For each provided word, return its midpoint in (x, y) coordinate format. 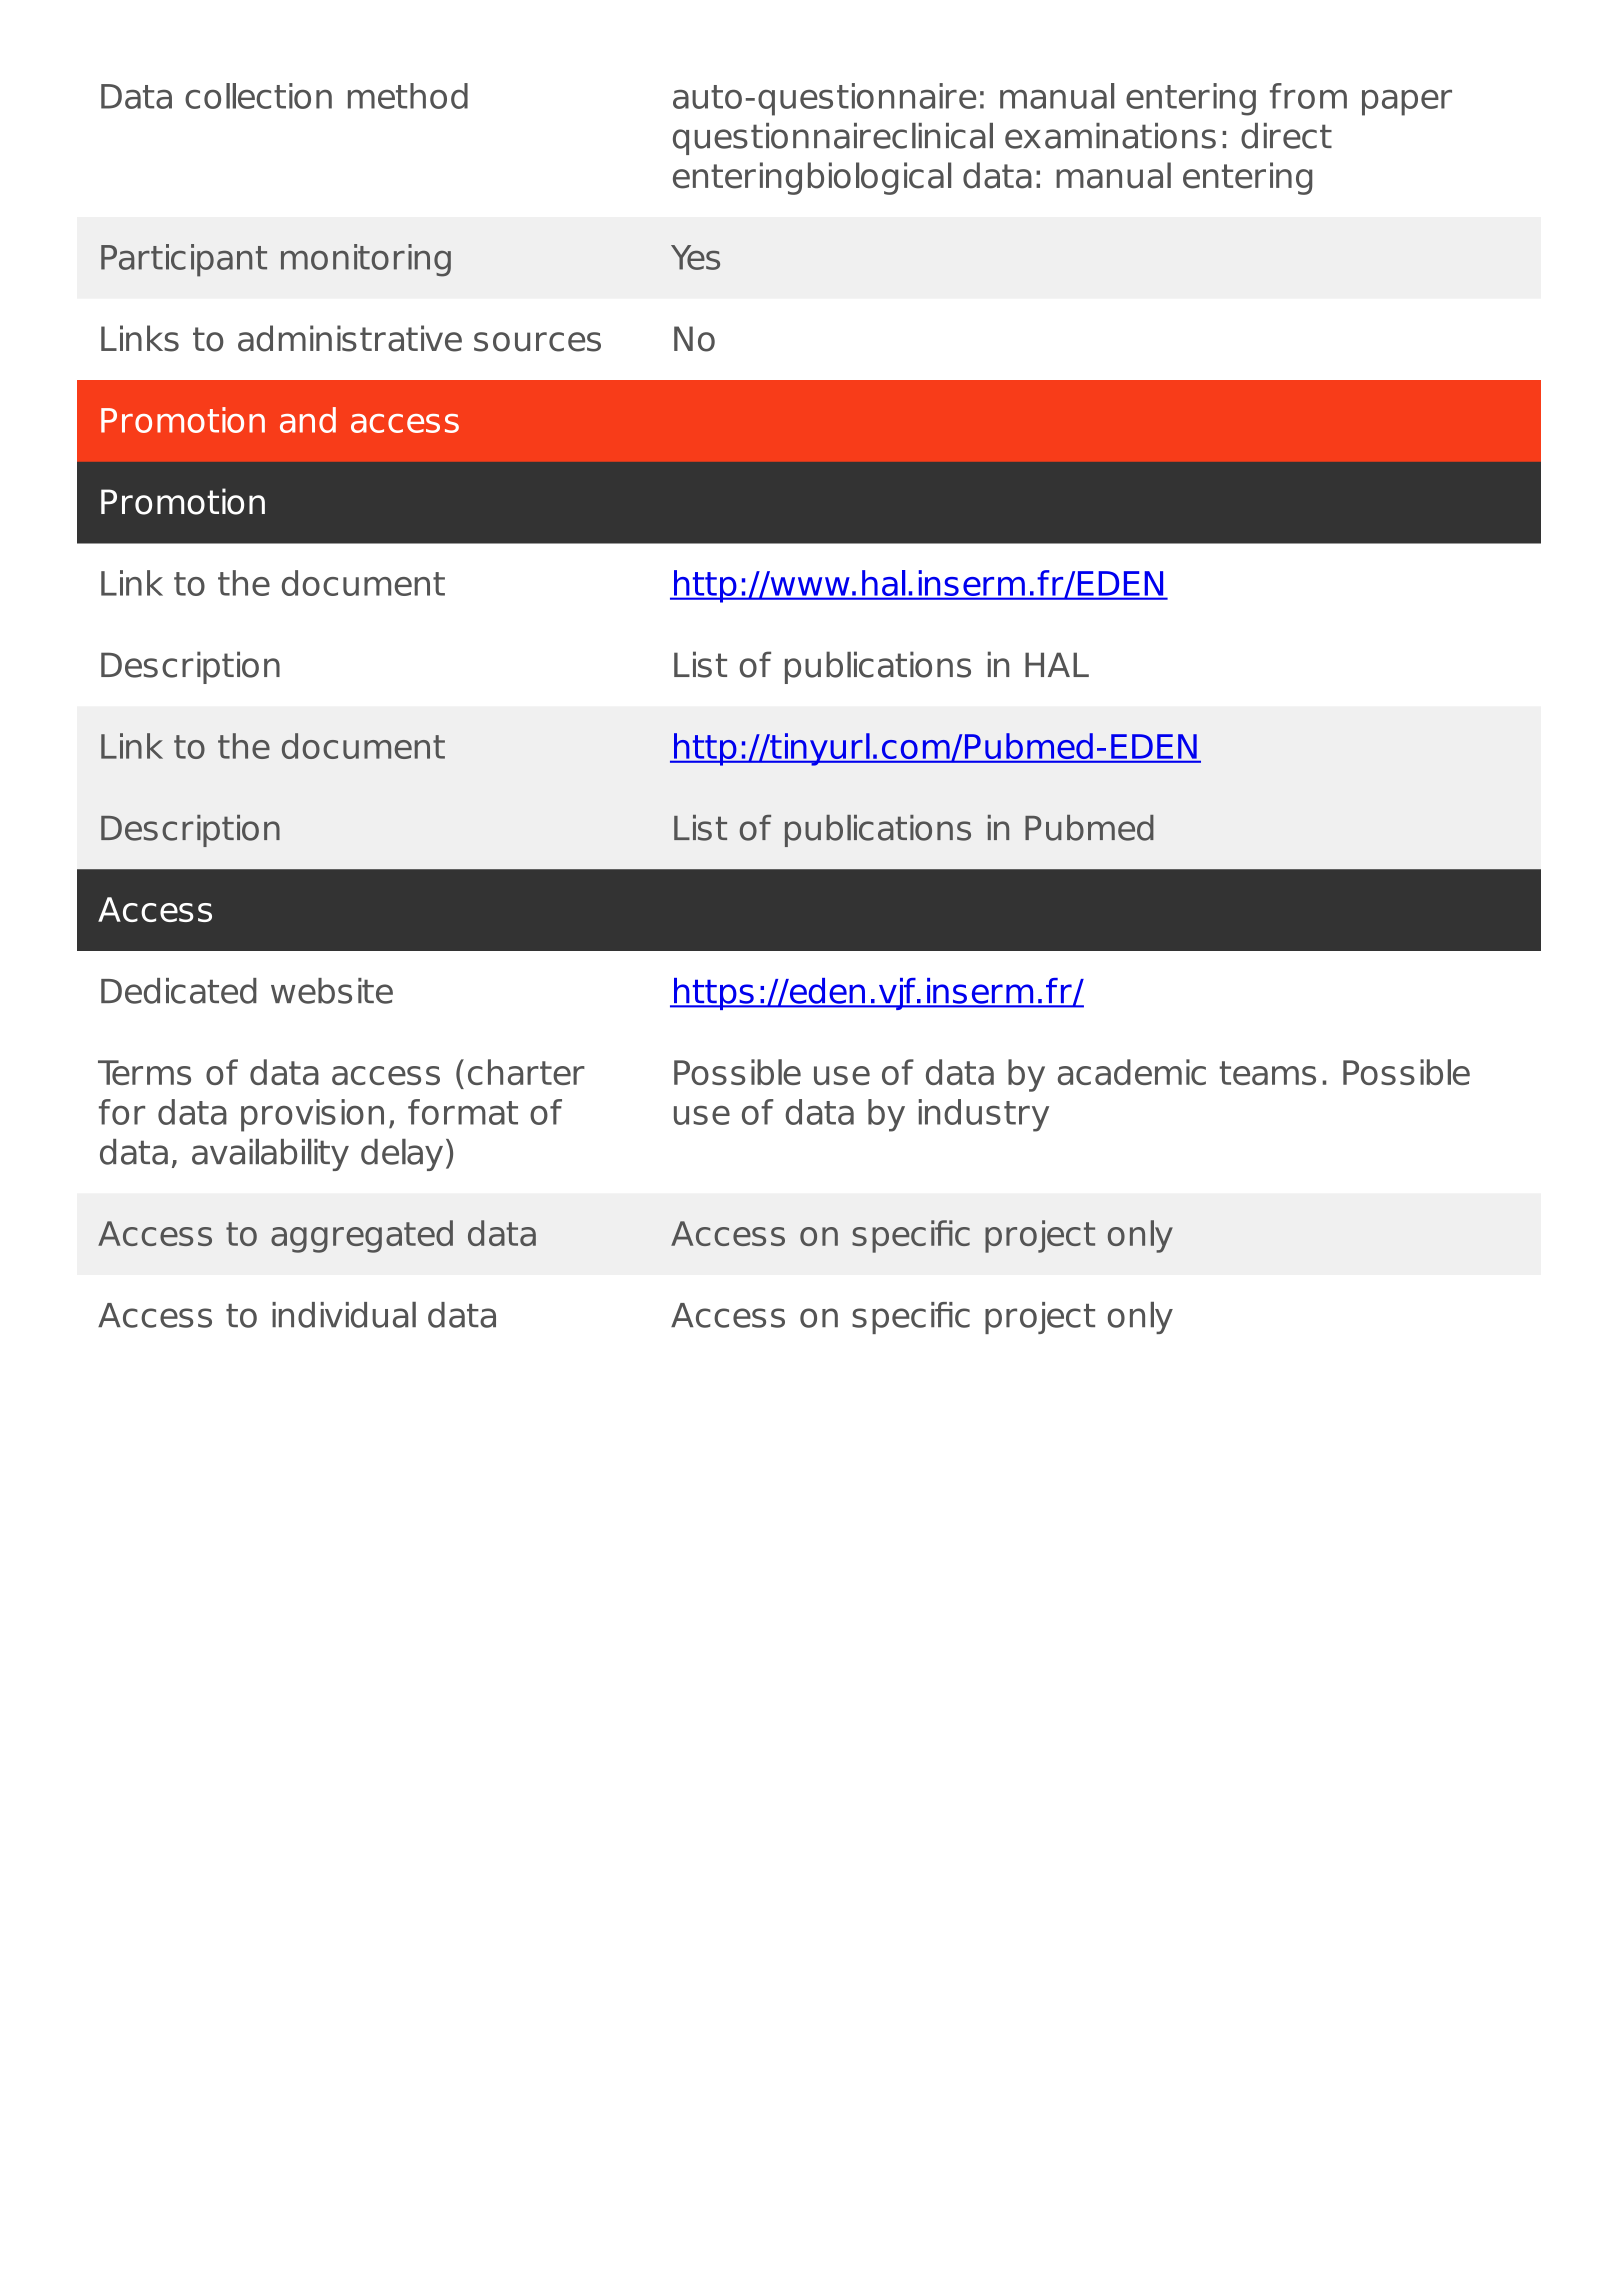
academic (1132, 1072)
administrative (350, 338)
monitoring (366, 260)
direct (1286, 136)
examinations (1110, 136)
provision (312, 1115)
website (332, 991)
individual (344, 1315)
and (308, 420)
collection (258, 96)
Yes (695, 257)
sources (537, 342)
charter (526, 1072)
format (463, 1112)
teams (1267, 1073)
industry (984, 1115)
